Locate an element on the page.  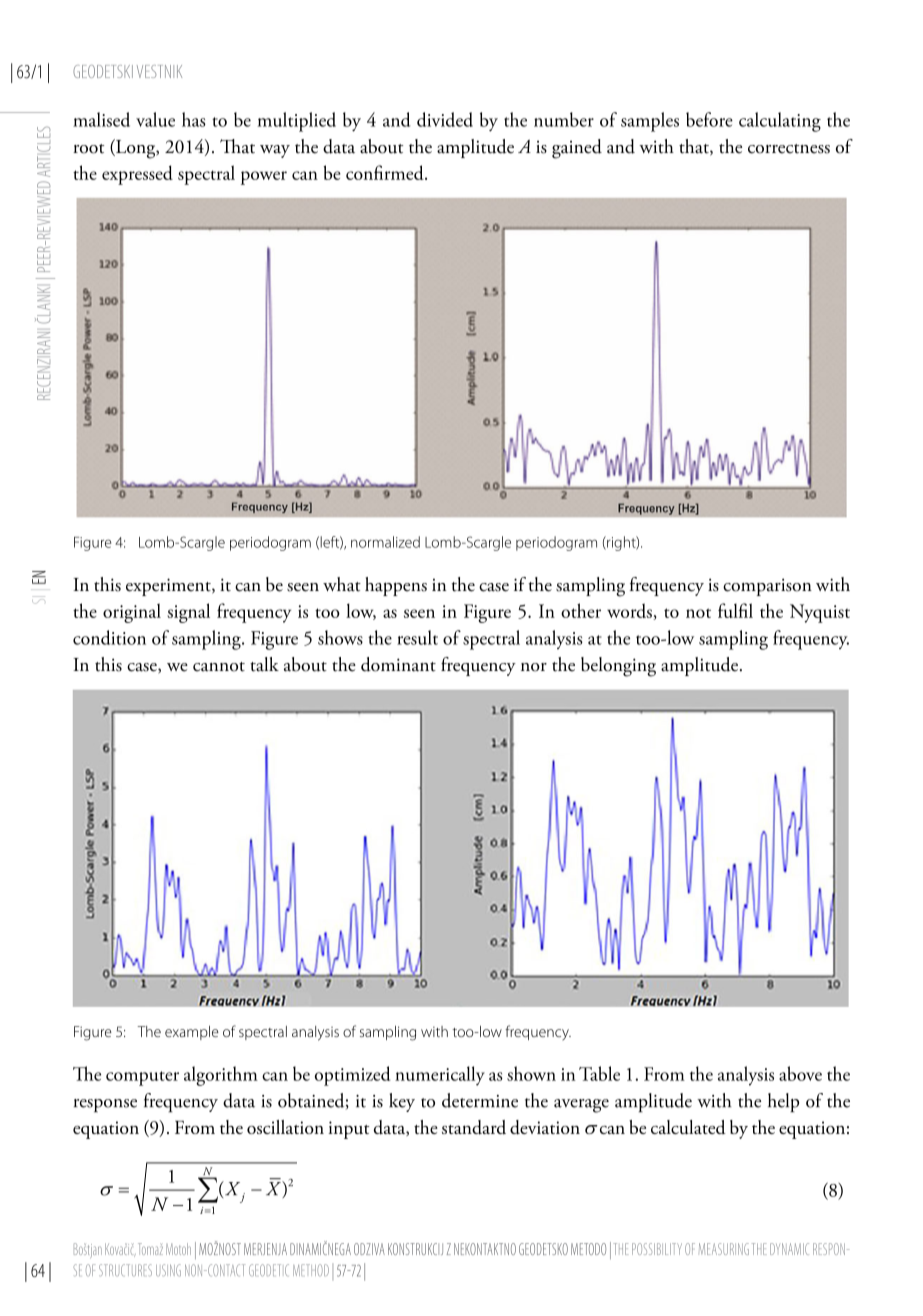
USING is located at coordinates (168, 1270).
